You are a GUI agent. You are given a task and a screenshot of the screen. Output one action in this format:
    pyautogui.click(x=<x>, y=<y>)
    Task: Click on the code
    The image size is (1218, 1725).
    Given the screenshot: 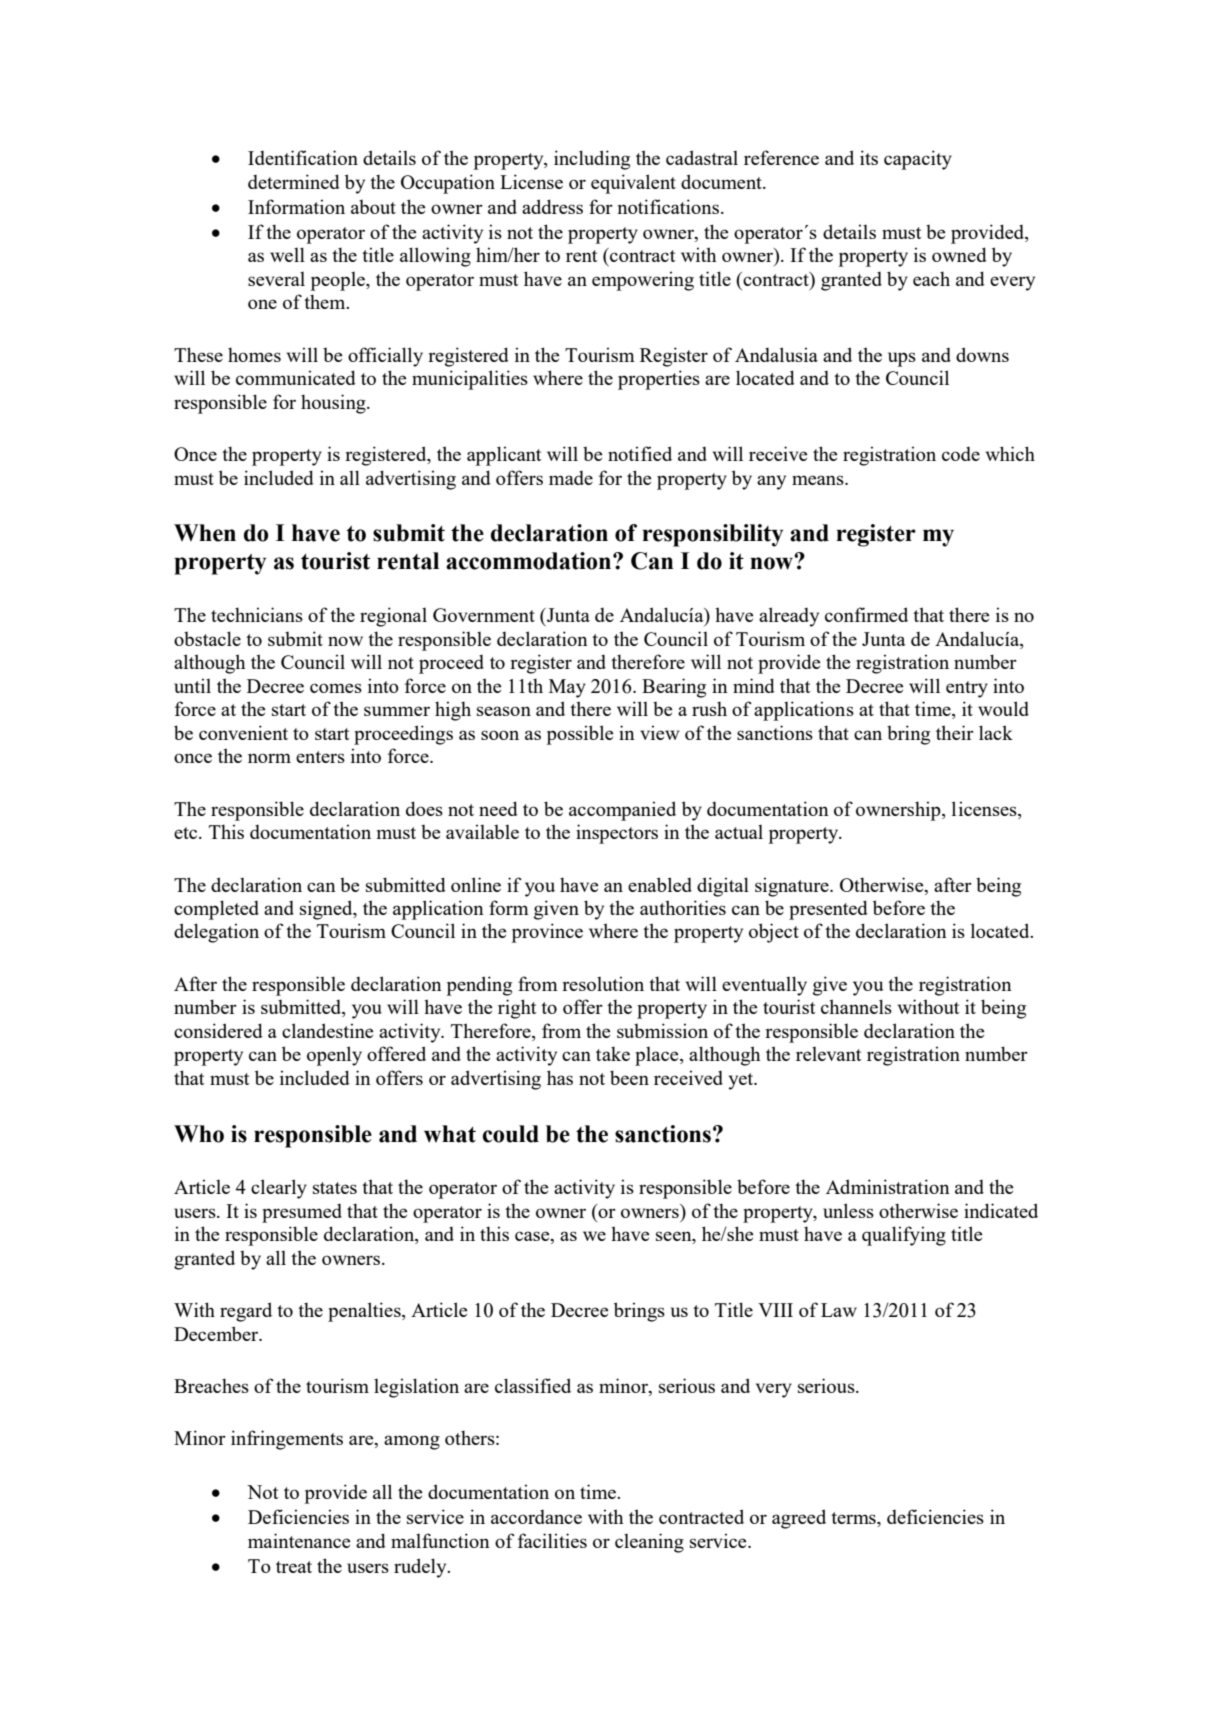 What is the action you would take?
    pyautogui.click(x=961, y=454)
